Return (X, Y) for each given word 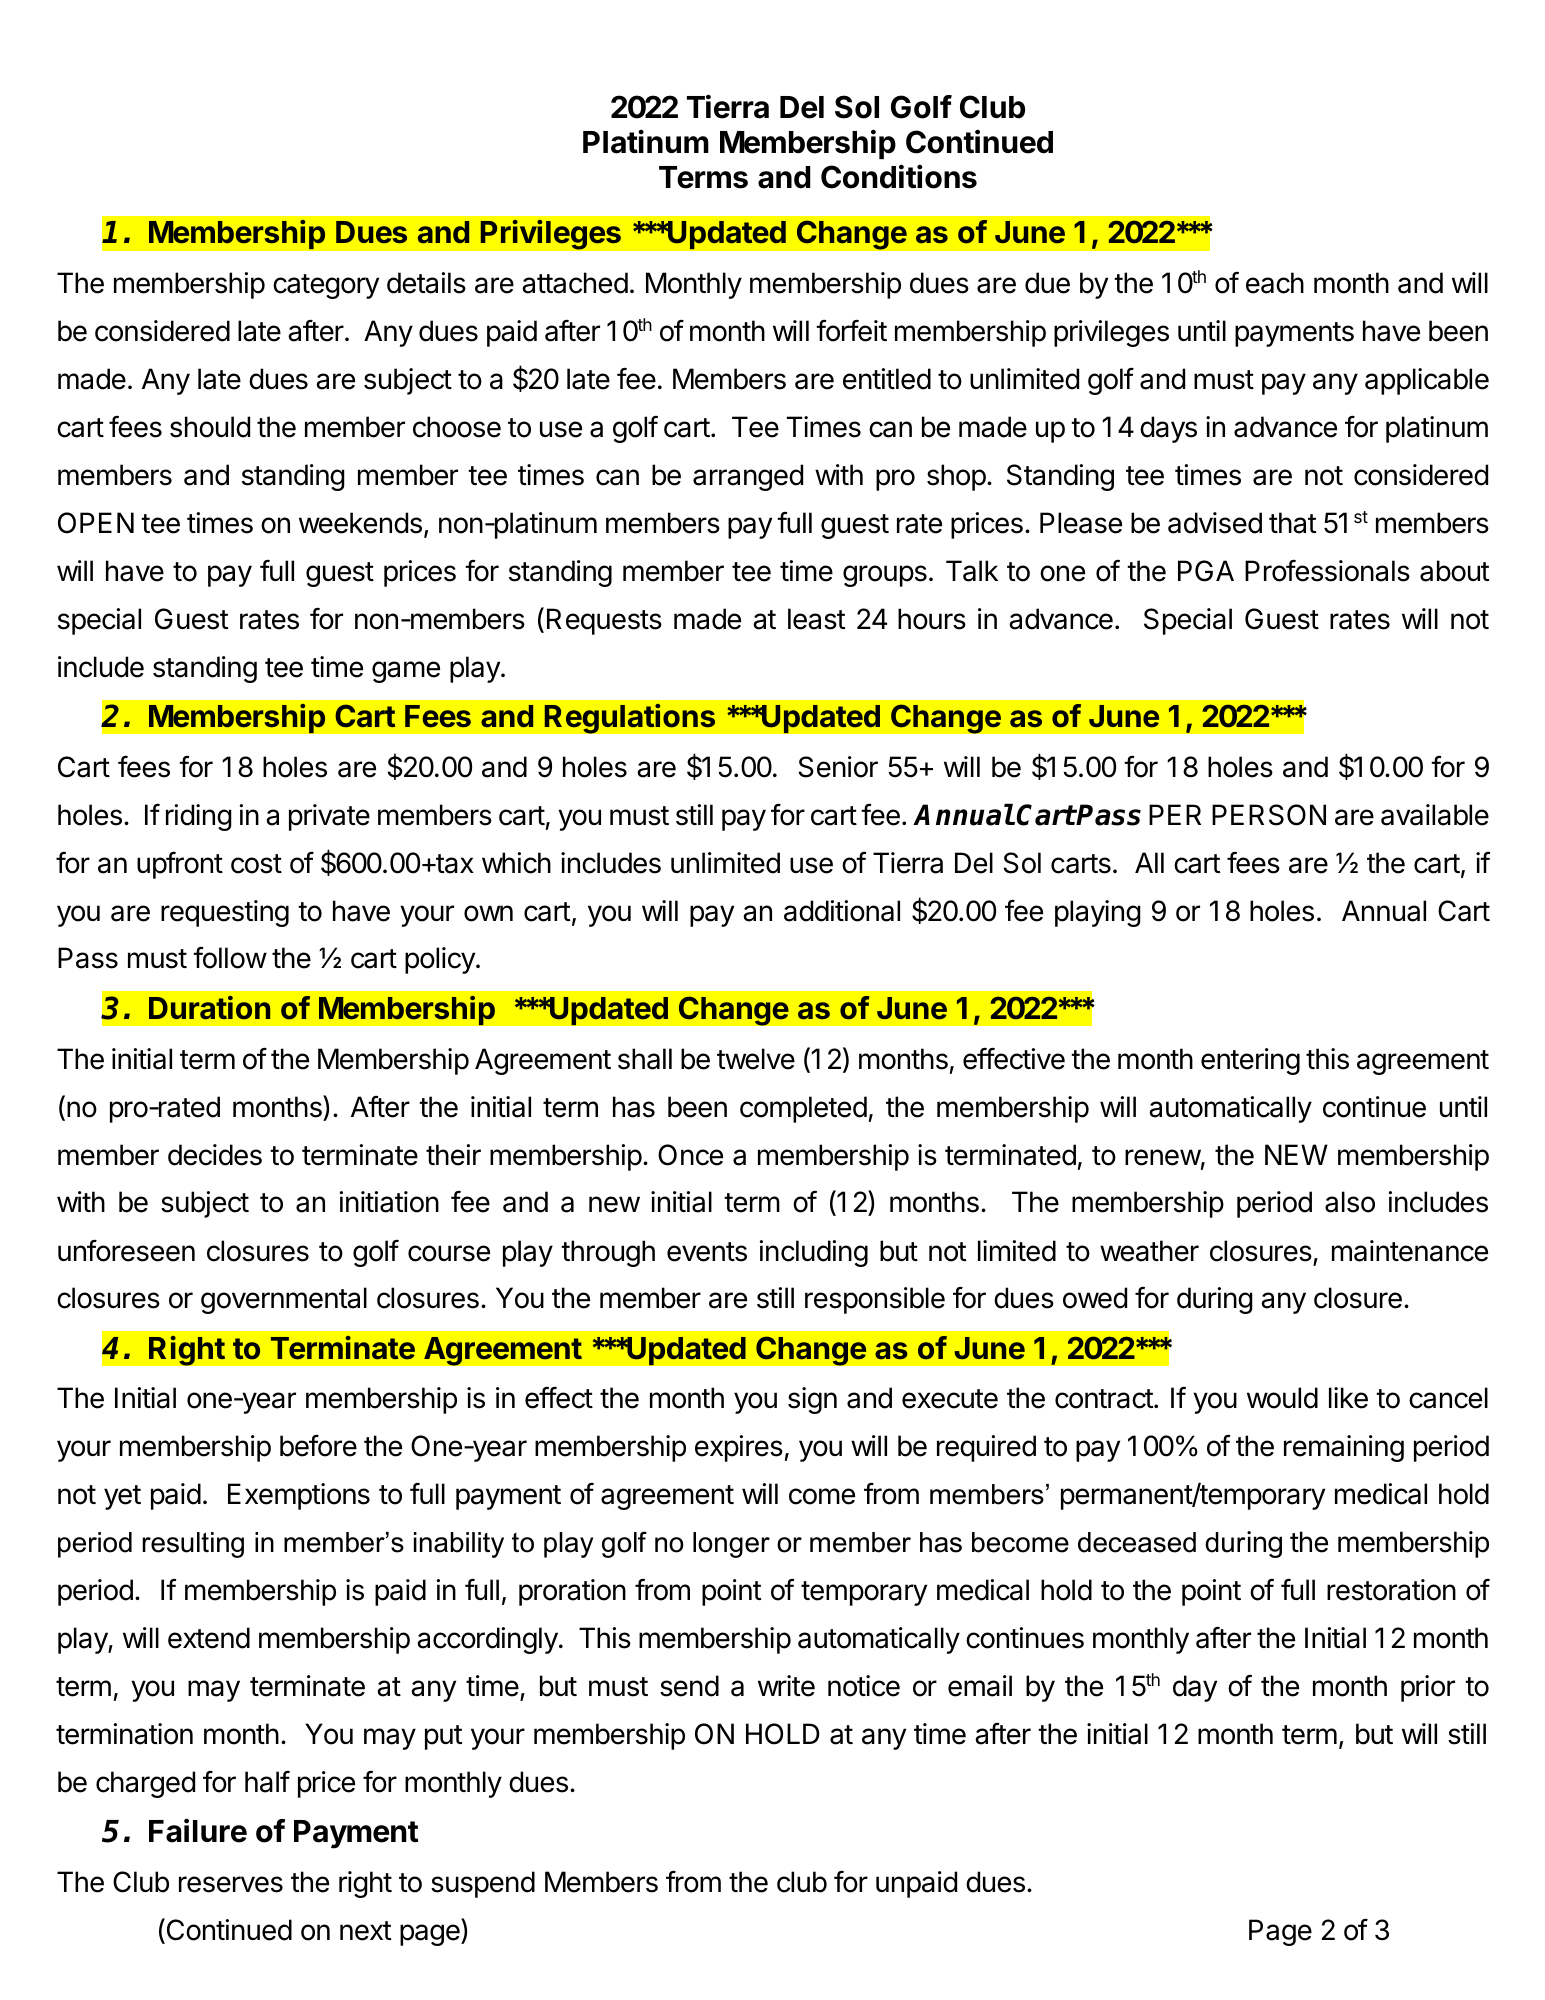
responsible (875, 1300)
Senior (838, 767)
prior (1428, 1688)
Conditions (899, 176)
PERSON (1269, 815)
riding (199, 817)
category (326, 286)
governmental (284, 1300)
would (1282, 1398)
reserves (231, 1884)
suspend (483, 1884)
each (1275, 283)
